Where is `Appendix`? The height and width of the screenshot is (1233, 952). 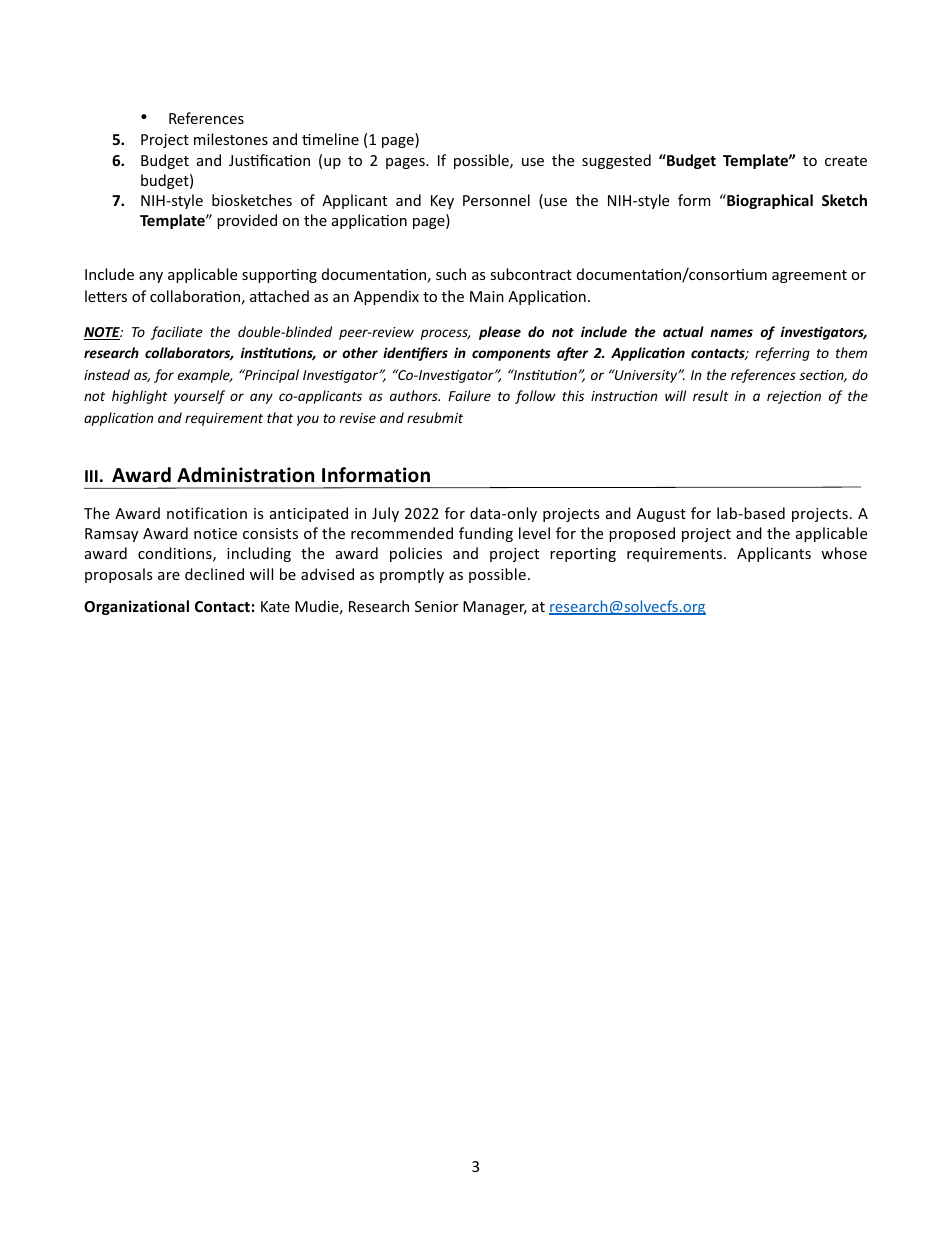
Appendix is located at coordinates (386, 297).
